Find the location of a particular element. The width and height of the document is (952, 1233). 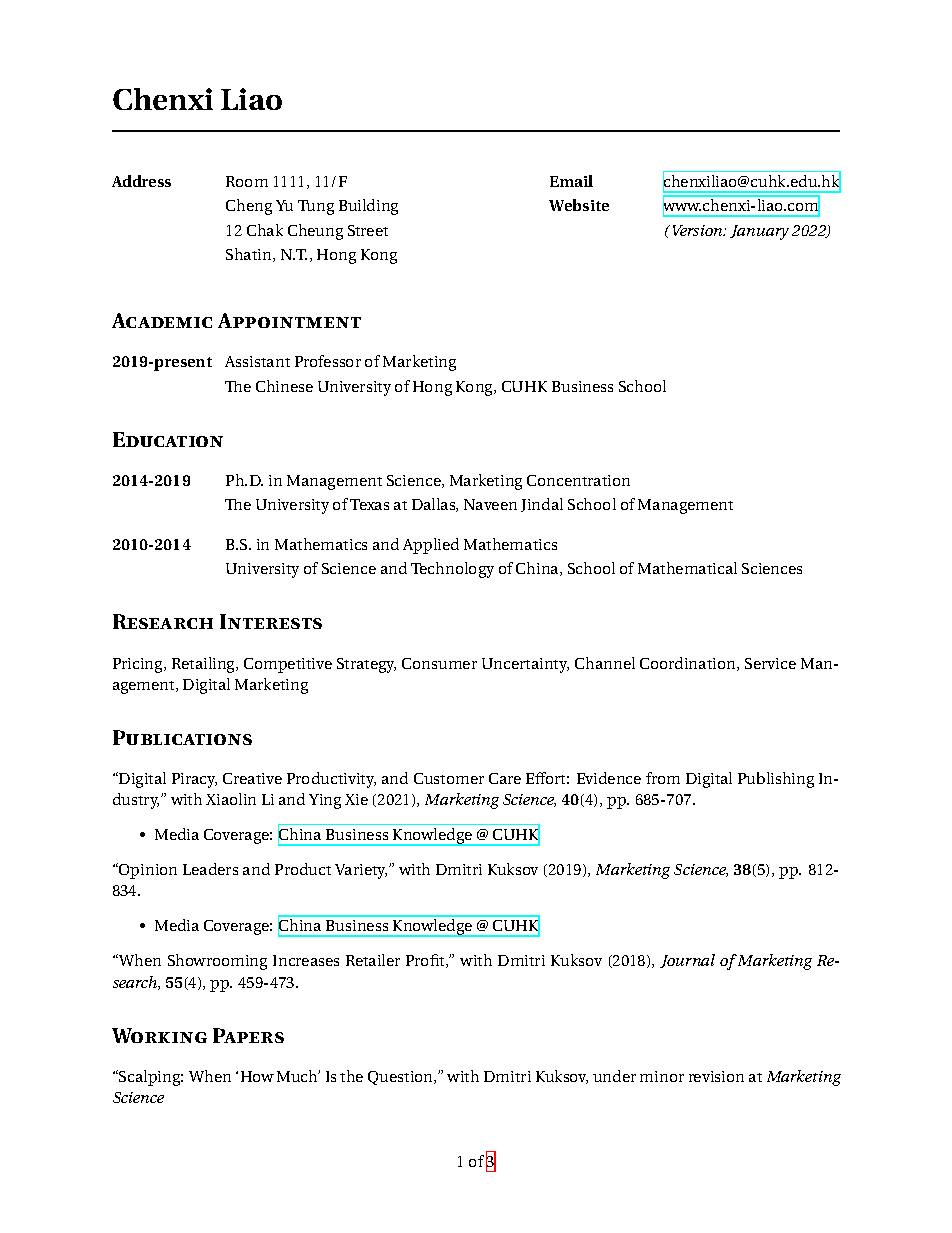

Consumer is located at coordinates (439, 663).
